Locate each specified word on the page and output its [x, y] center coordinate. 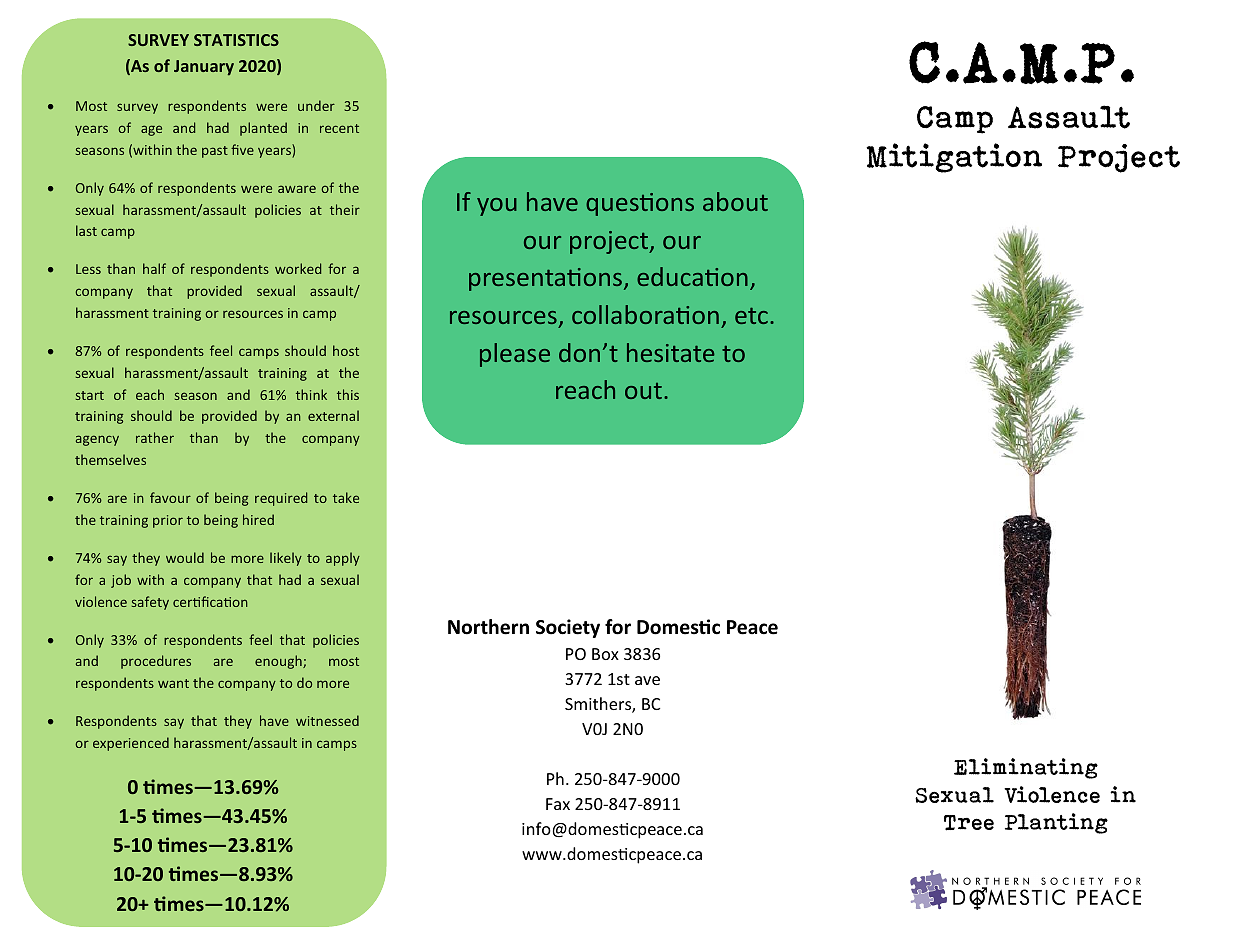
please [515, 355]
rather [155, 437]
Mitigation [954, 158]
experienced [131, 744]
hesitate [670, 352]
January [204, 68]
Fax [558, 804]
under [316, 105]
